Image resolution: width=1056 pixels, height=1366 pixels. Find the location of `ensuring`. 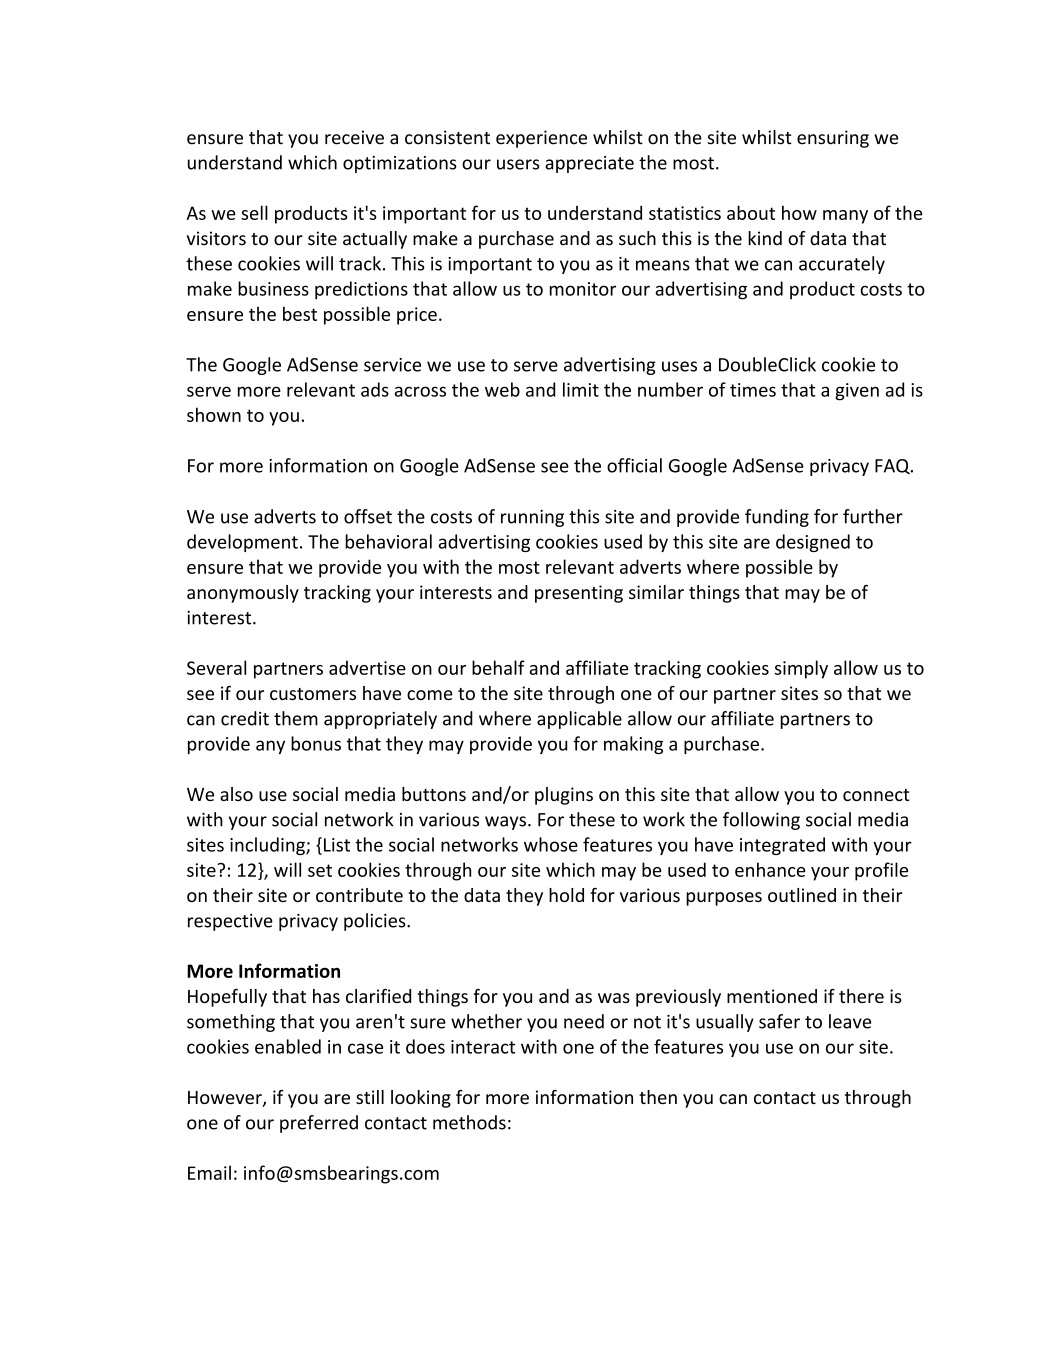

ensuring is located at coordinates (833, 139).
